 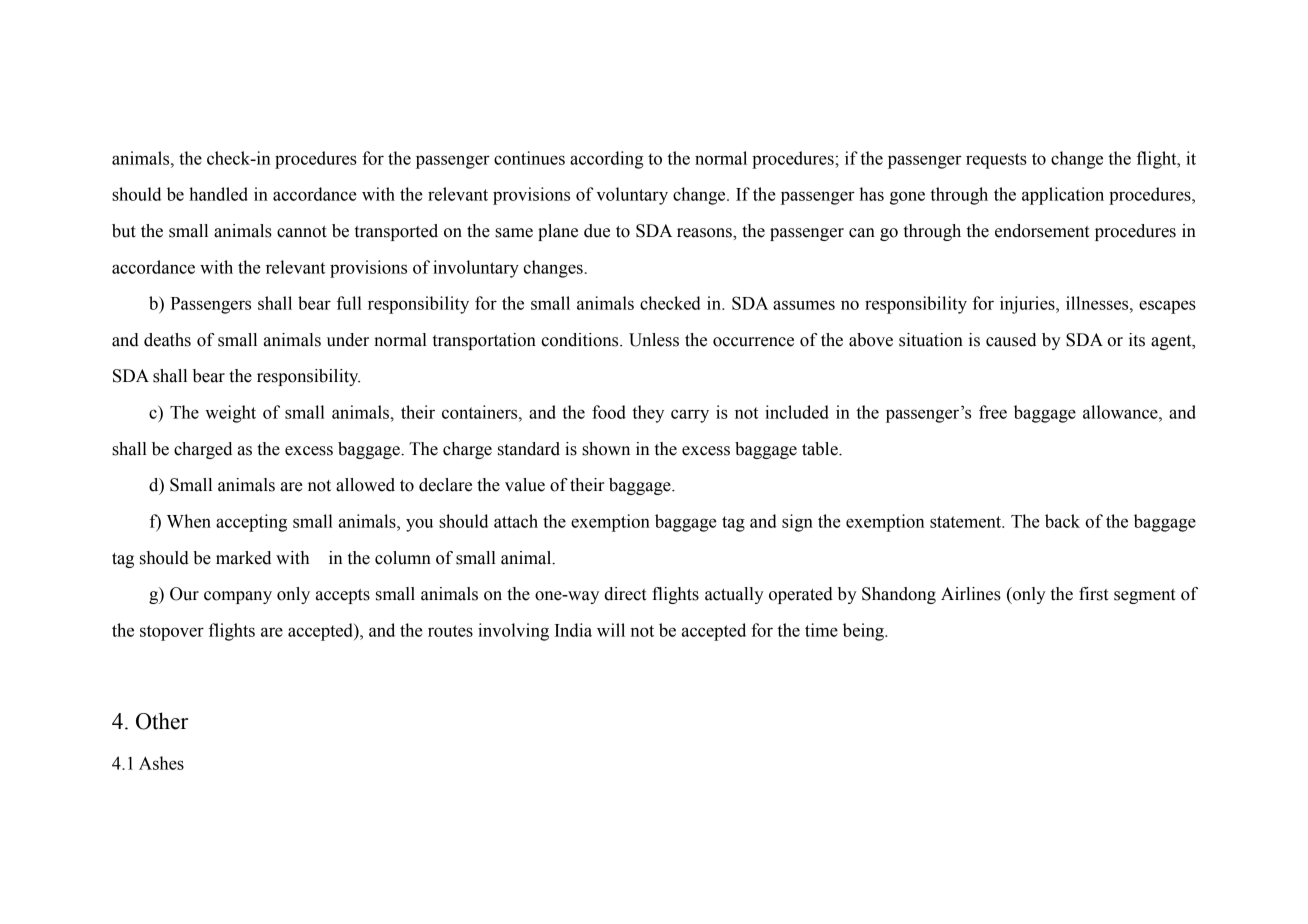 I want to click on deaths, so click(x=167, y=340).
